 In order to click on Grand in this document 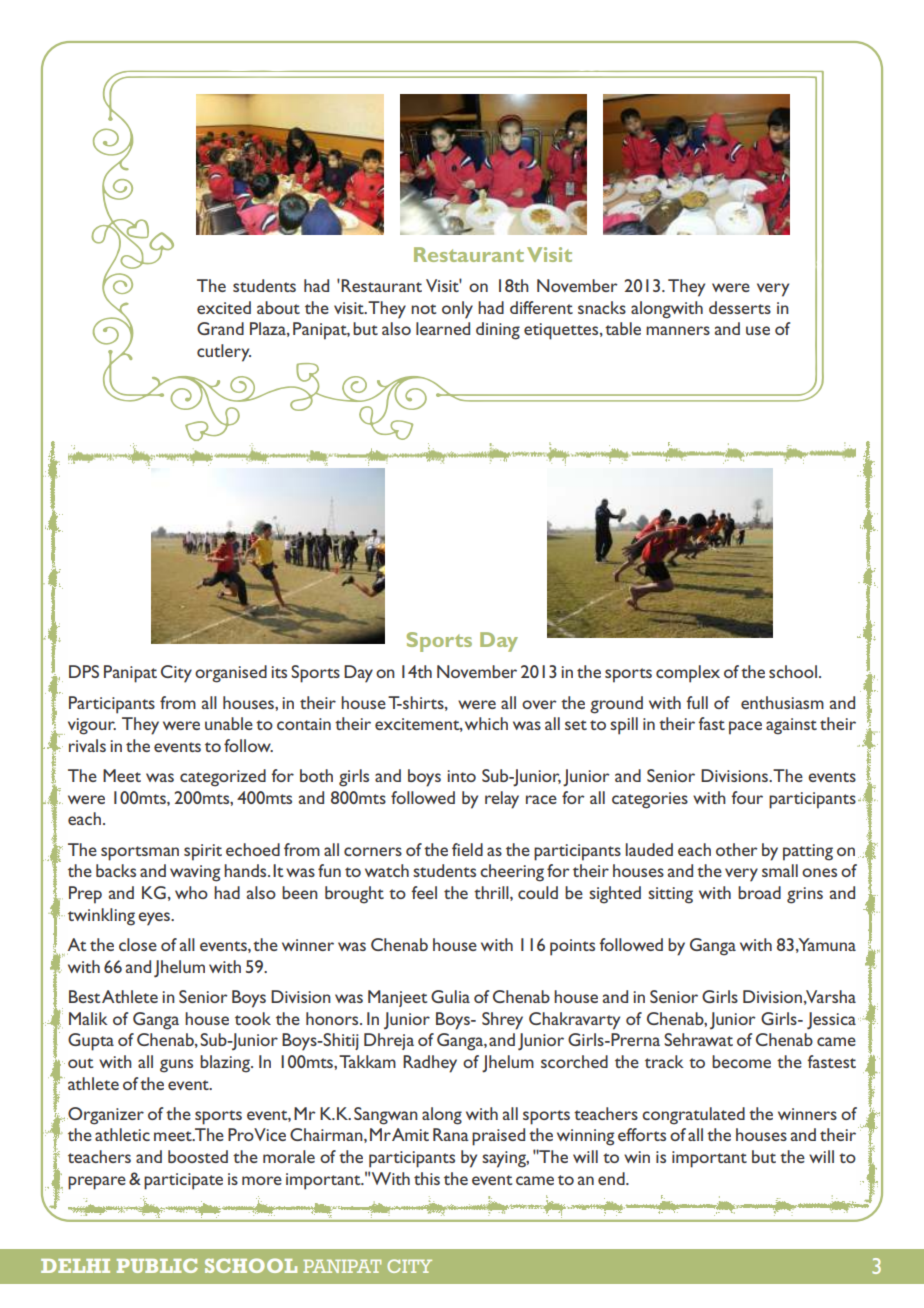, I will do `click(220, 328)`.
